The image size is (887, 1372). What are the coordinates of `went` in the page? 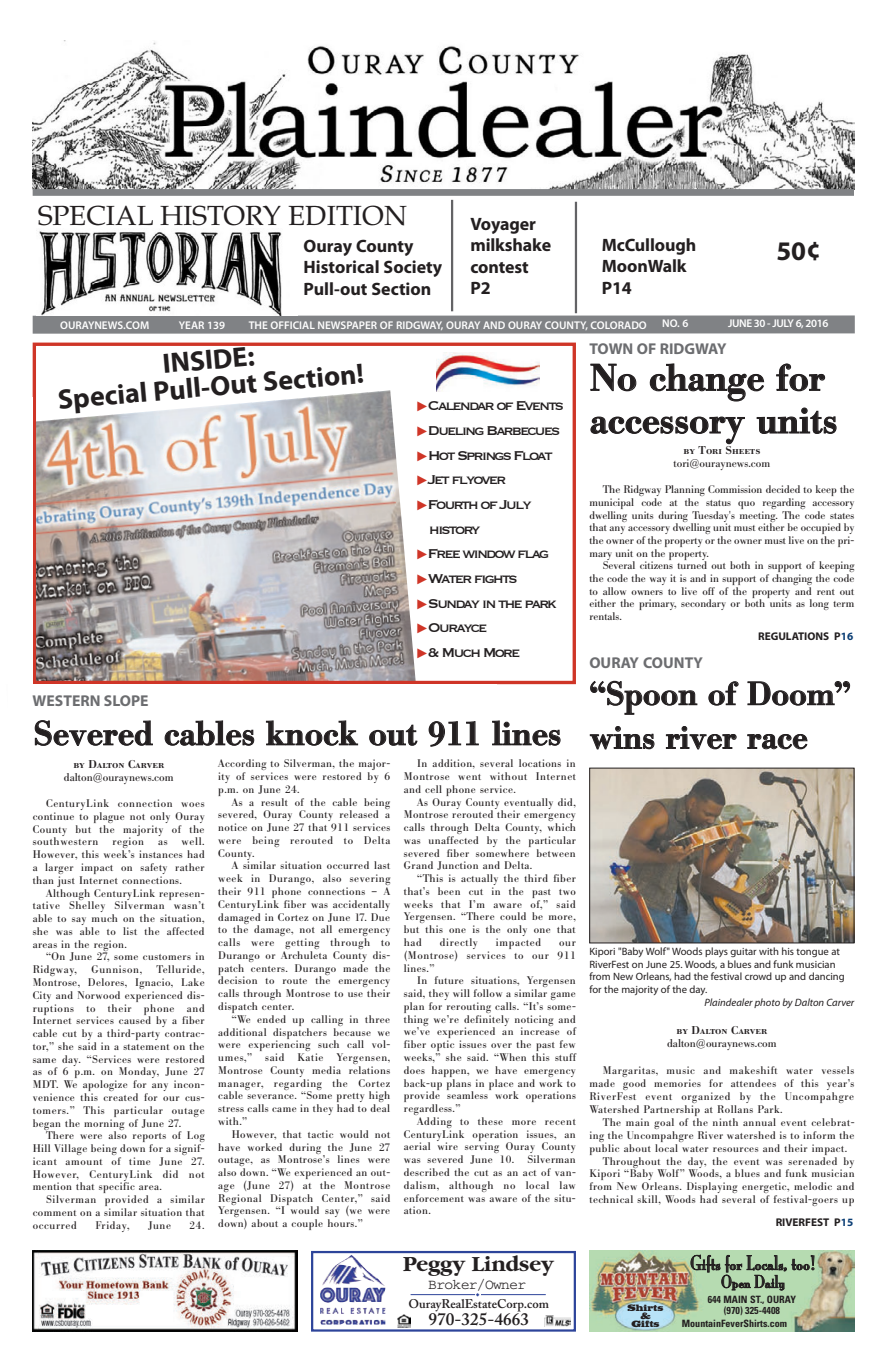 It's located at (469, 777).
